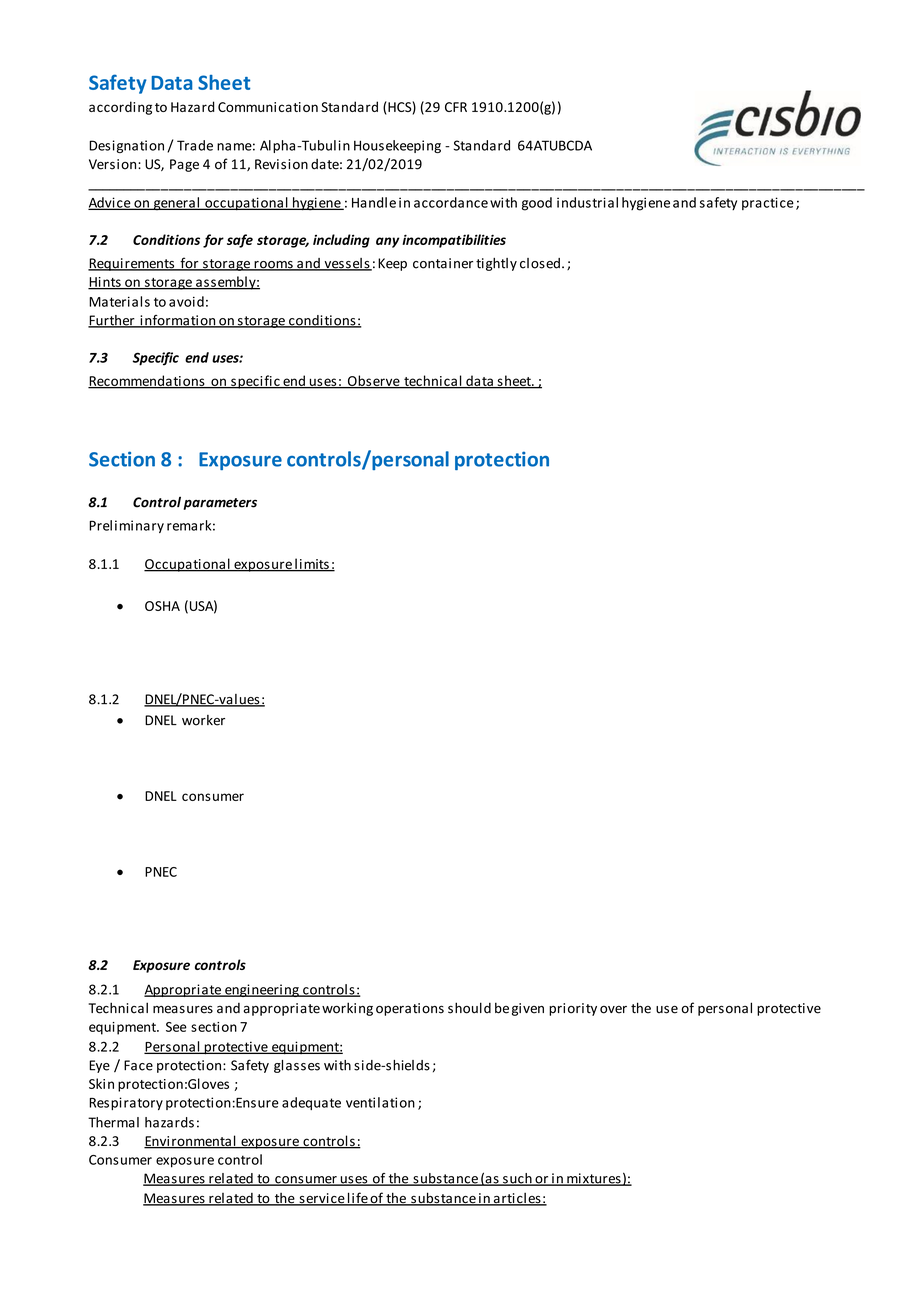  Describe the element at coordinates (373, 381) in the image. I see `Observe` at that location.
